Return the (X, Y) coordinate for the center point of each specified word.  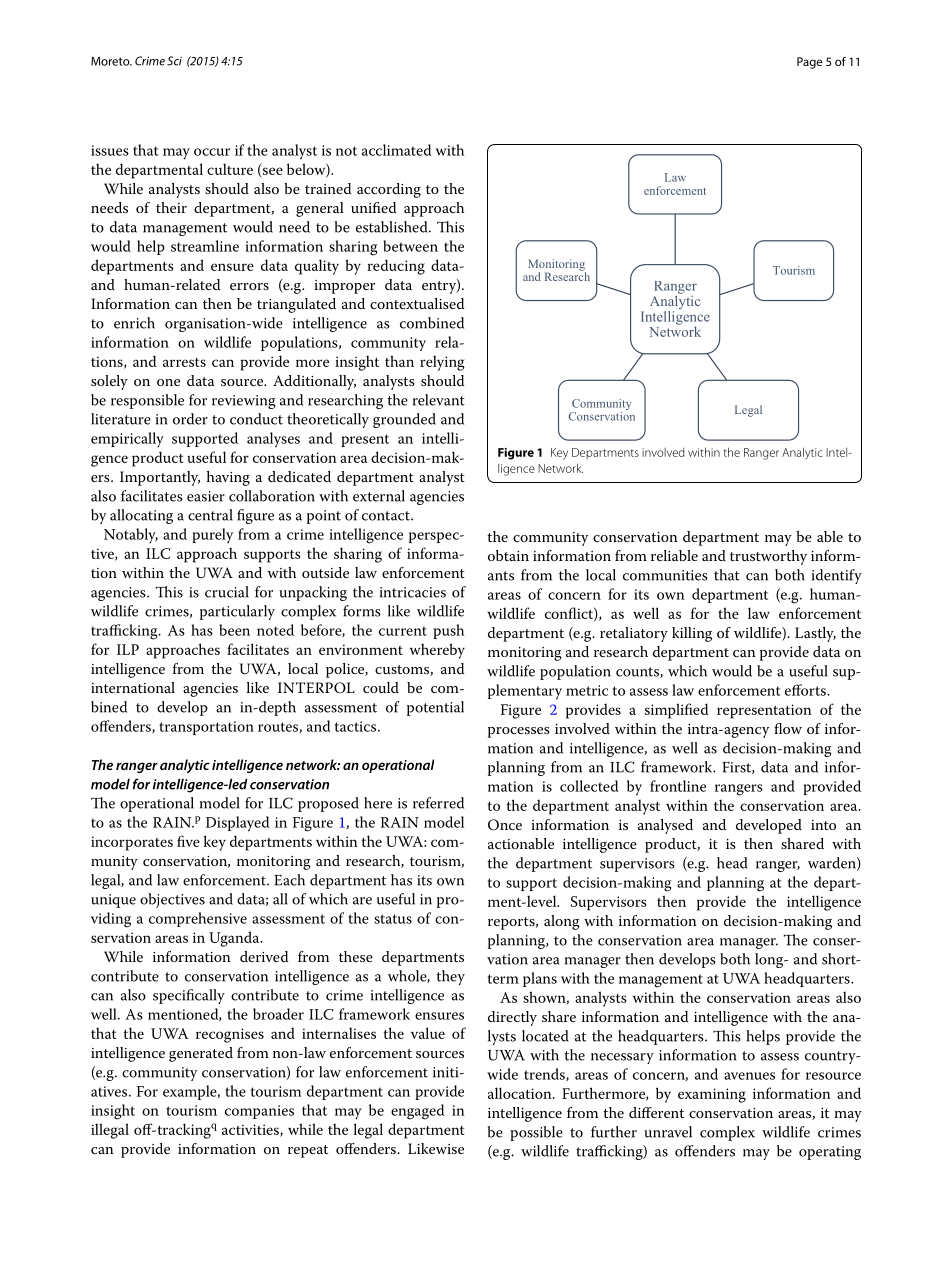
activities (251, 1130)
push (448, 631)
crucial (227, 592)
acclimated (396, 150)
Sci (174, 61)
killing (692, 634)
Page (809, 63)
